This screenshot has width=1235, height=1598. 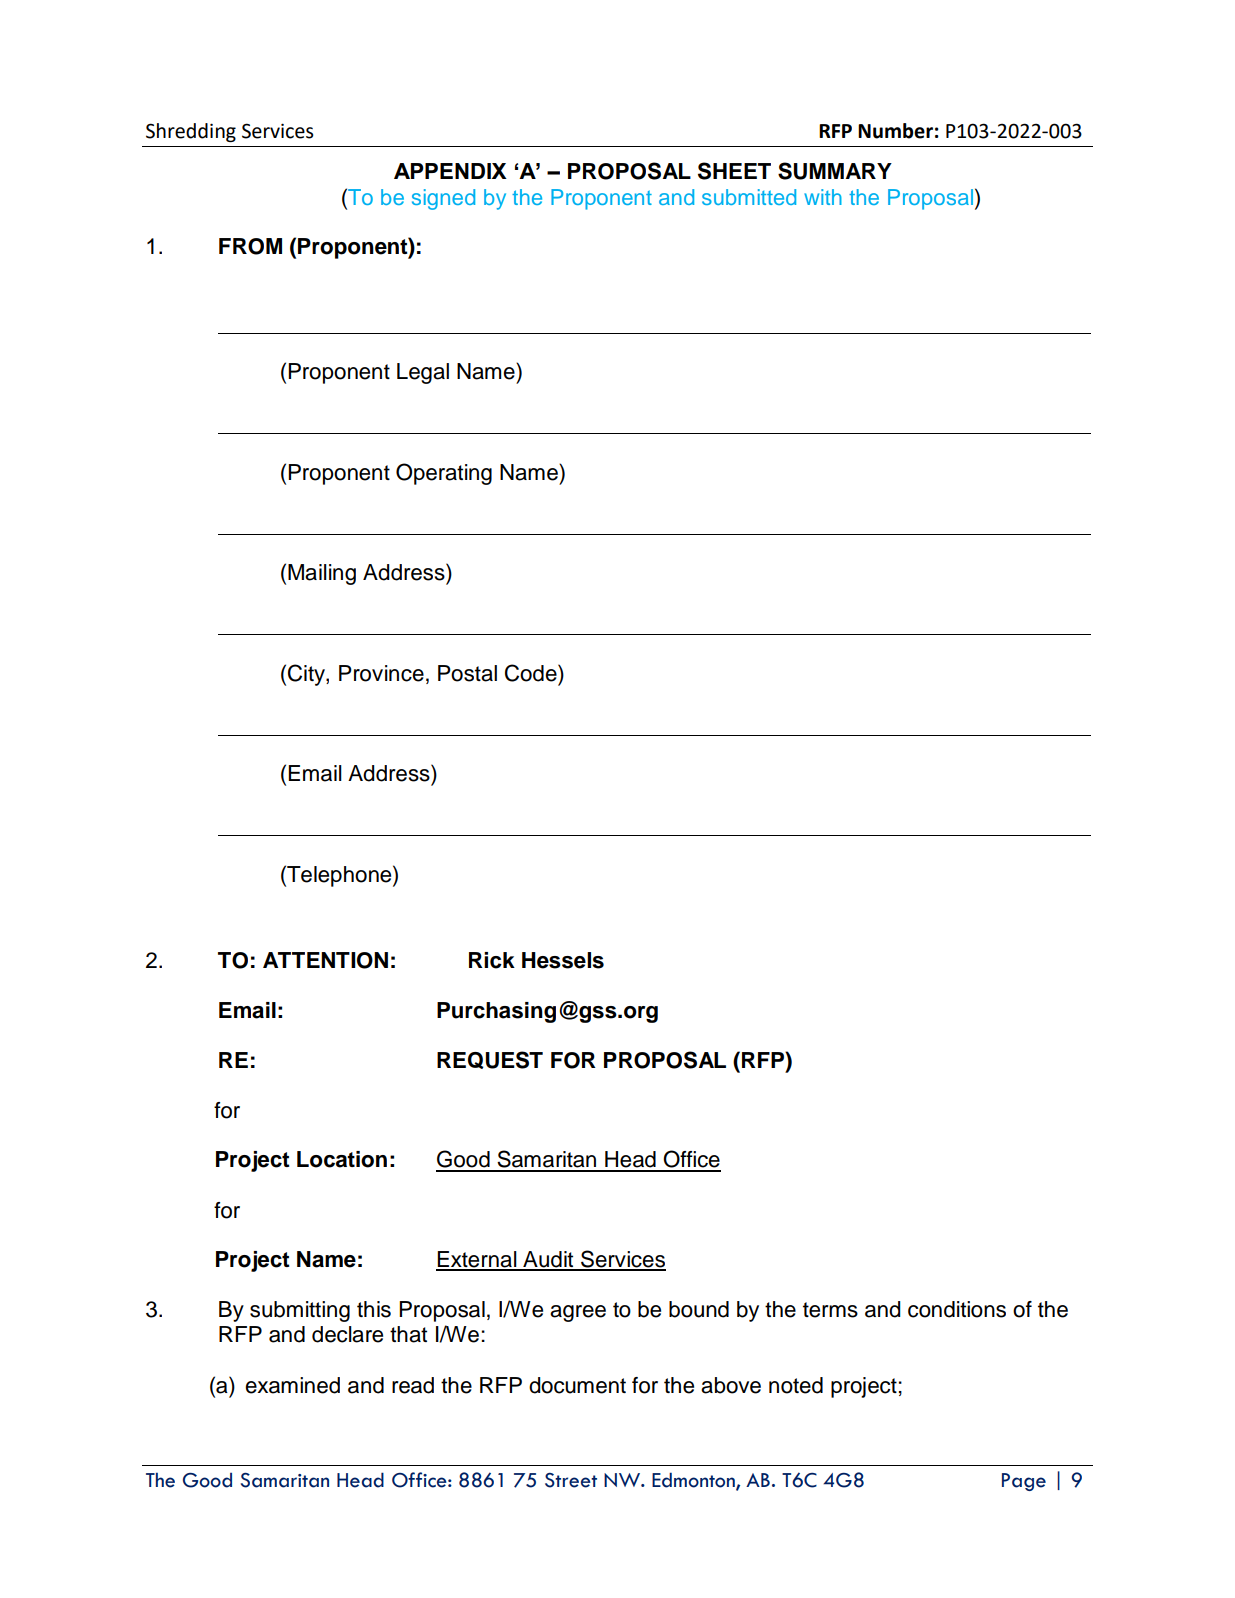 I want to click on SUMMARY, so click(x=835, y=171).
